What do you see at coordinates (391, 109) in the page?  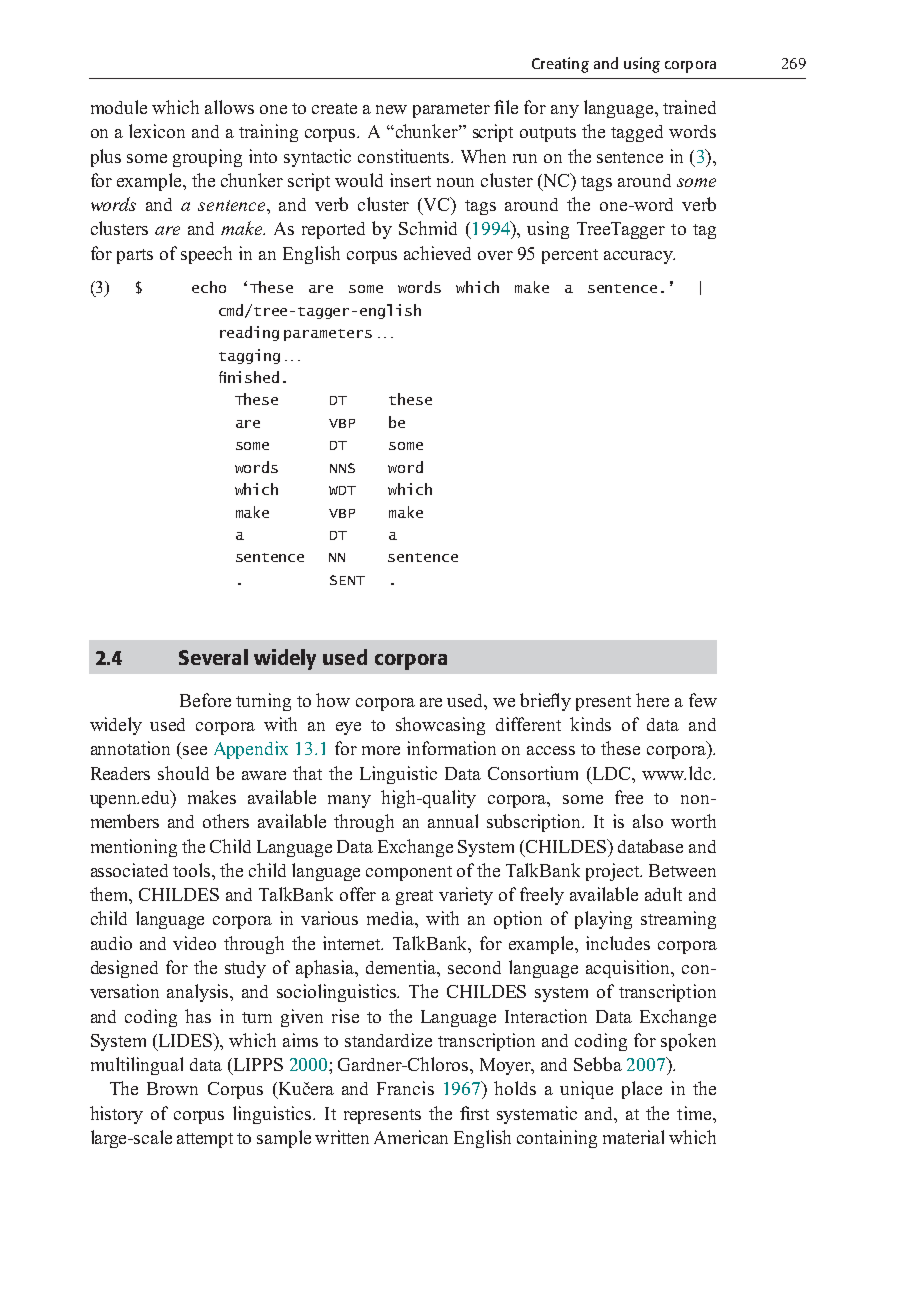 I see `new` at bounding box center [391, 109].
